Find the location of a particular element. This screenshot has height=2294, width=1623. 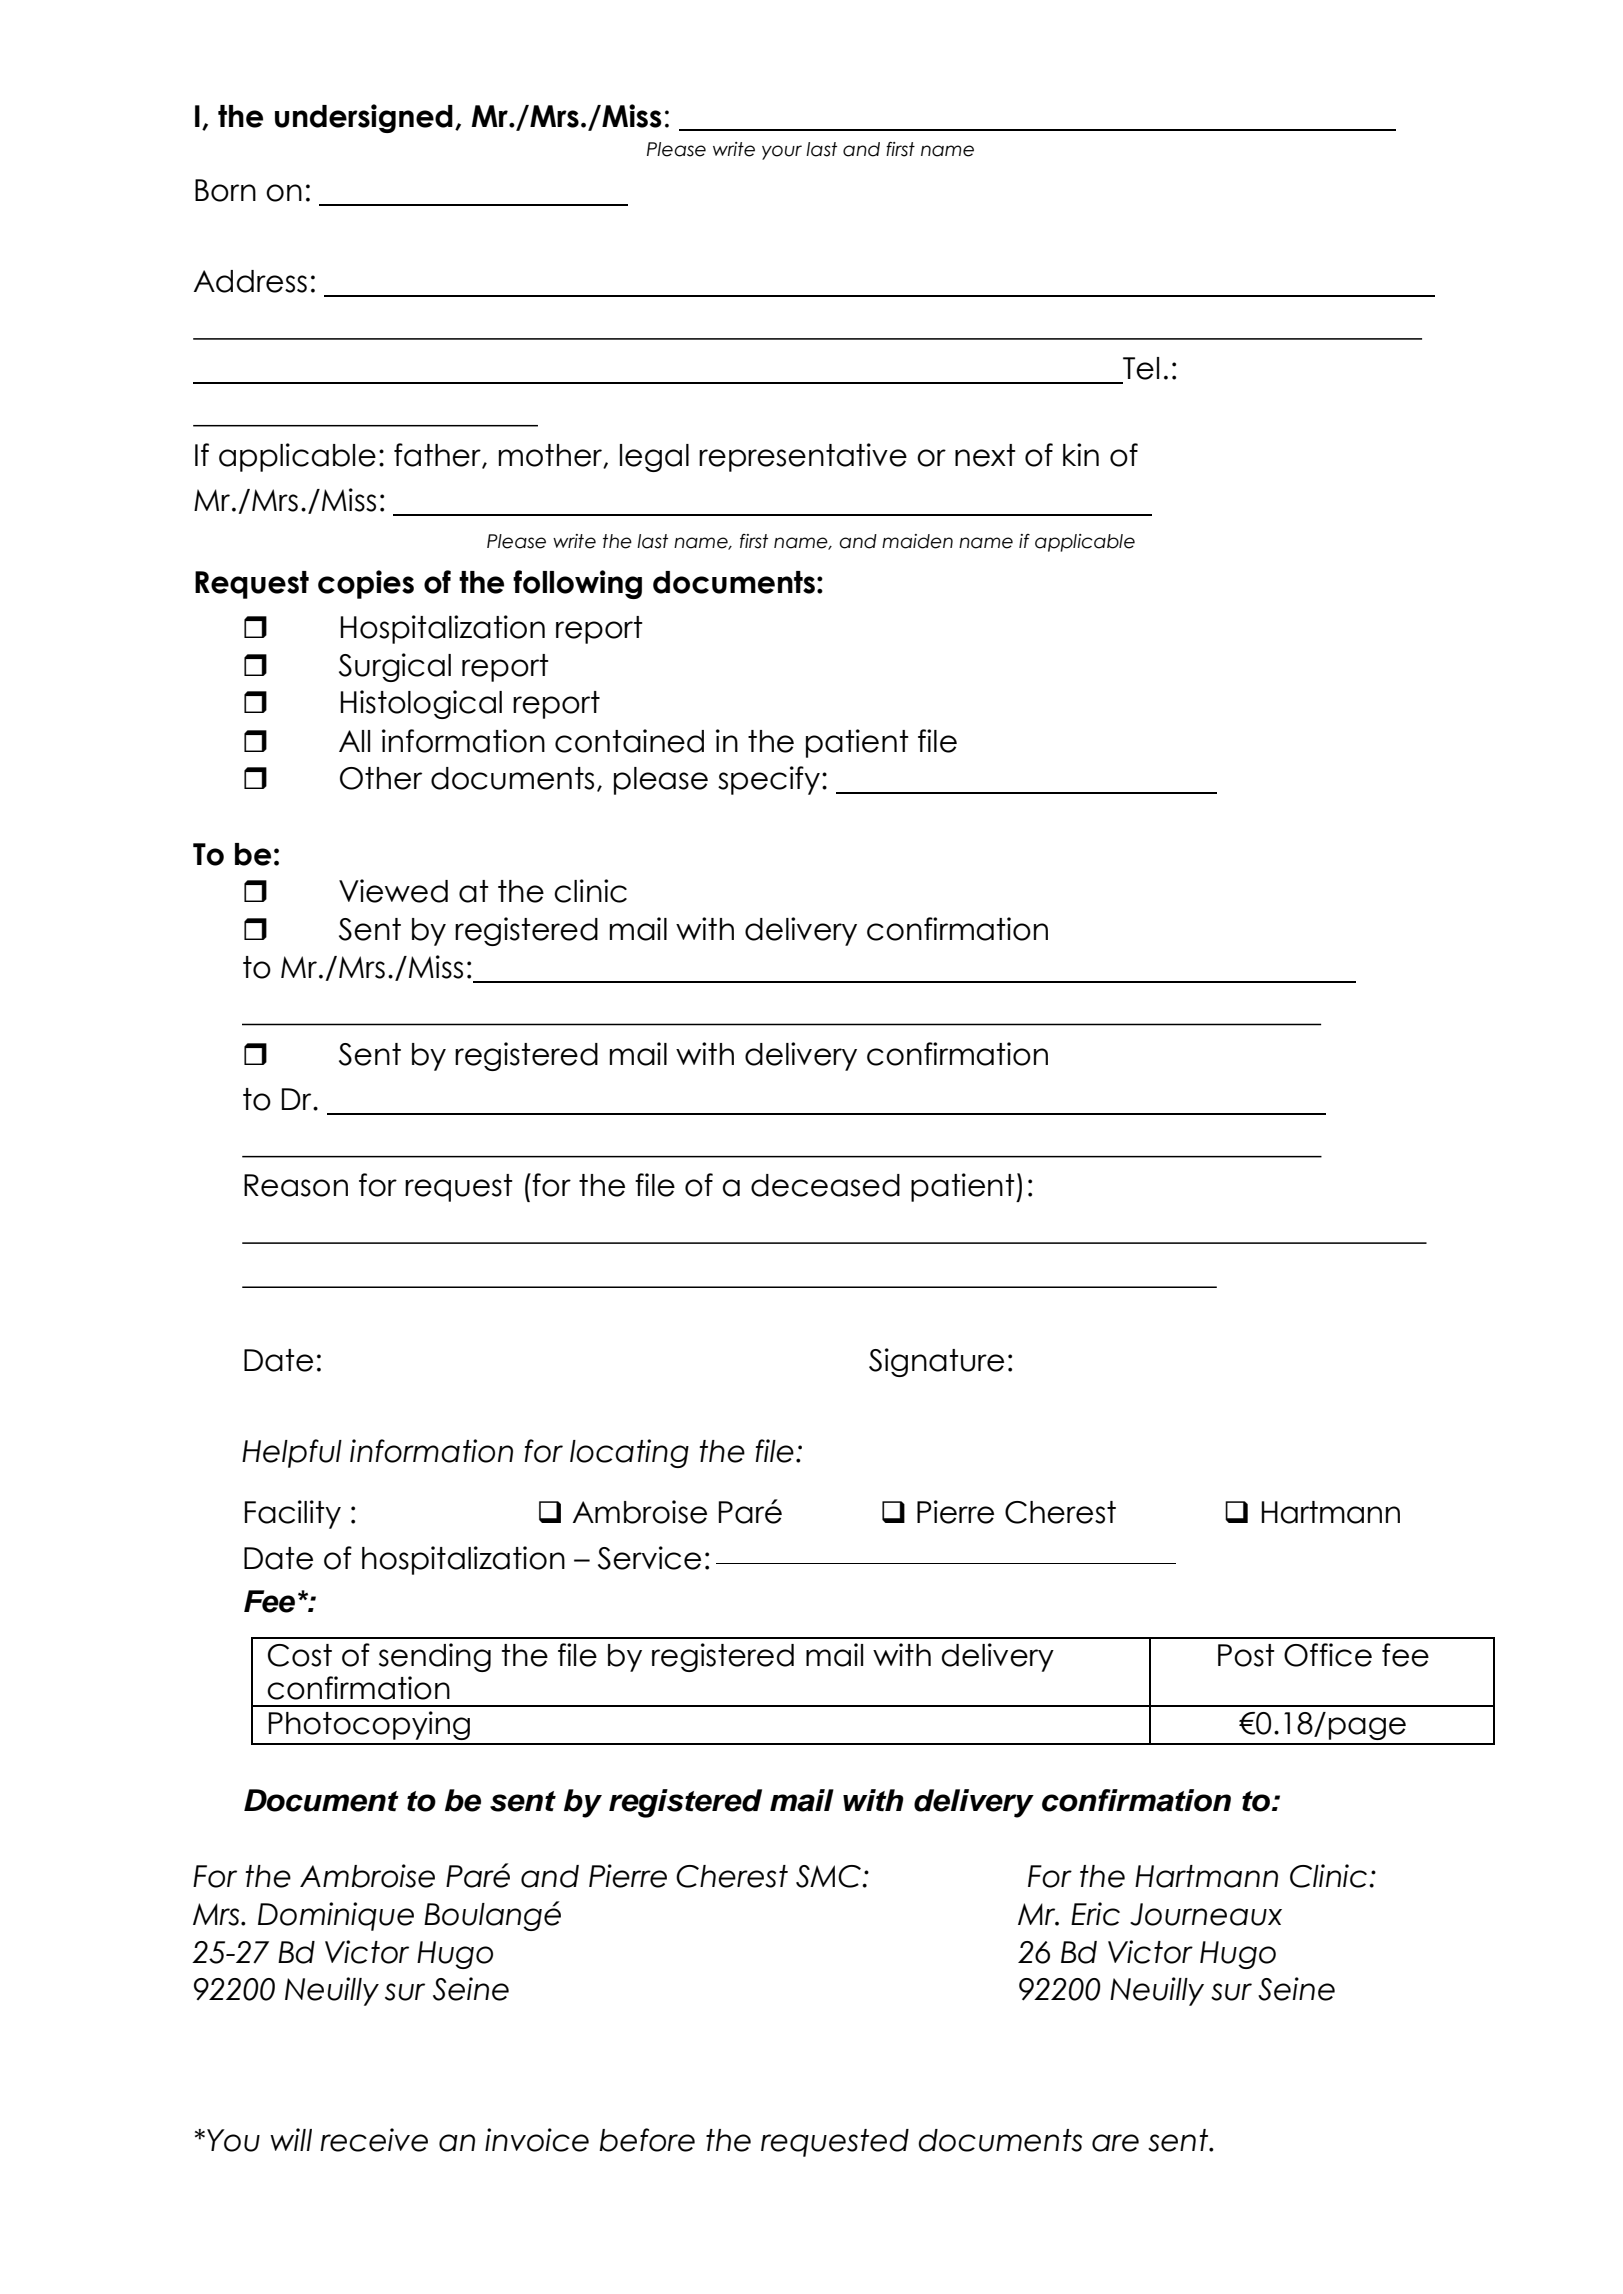

Post is located at coordinates (1246, 1655).
